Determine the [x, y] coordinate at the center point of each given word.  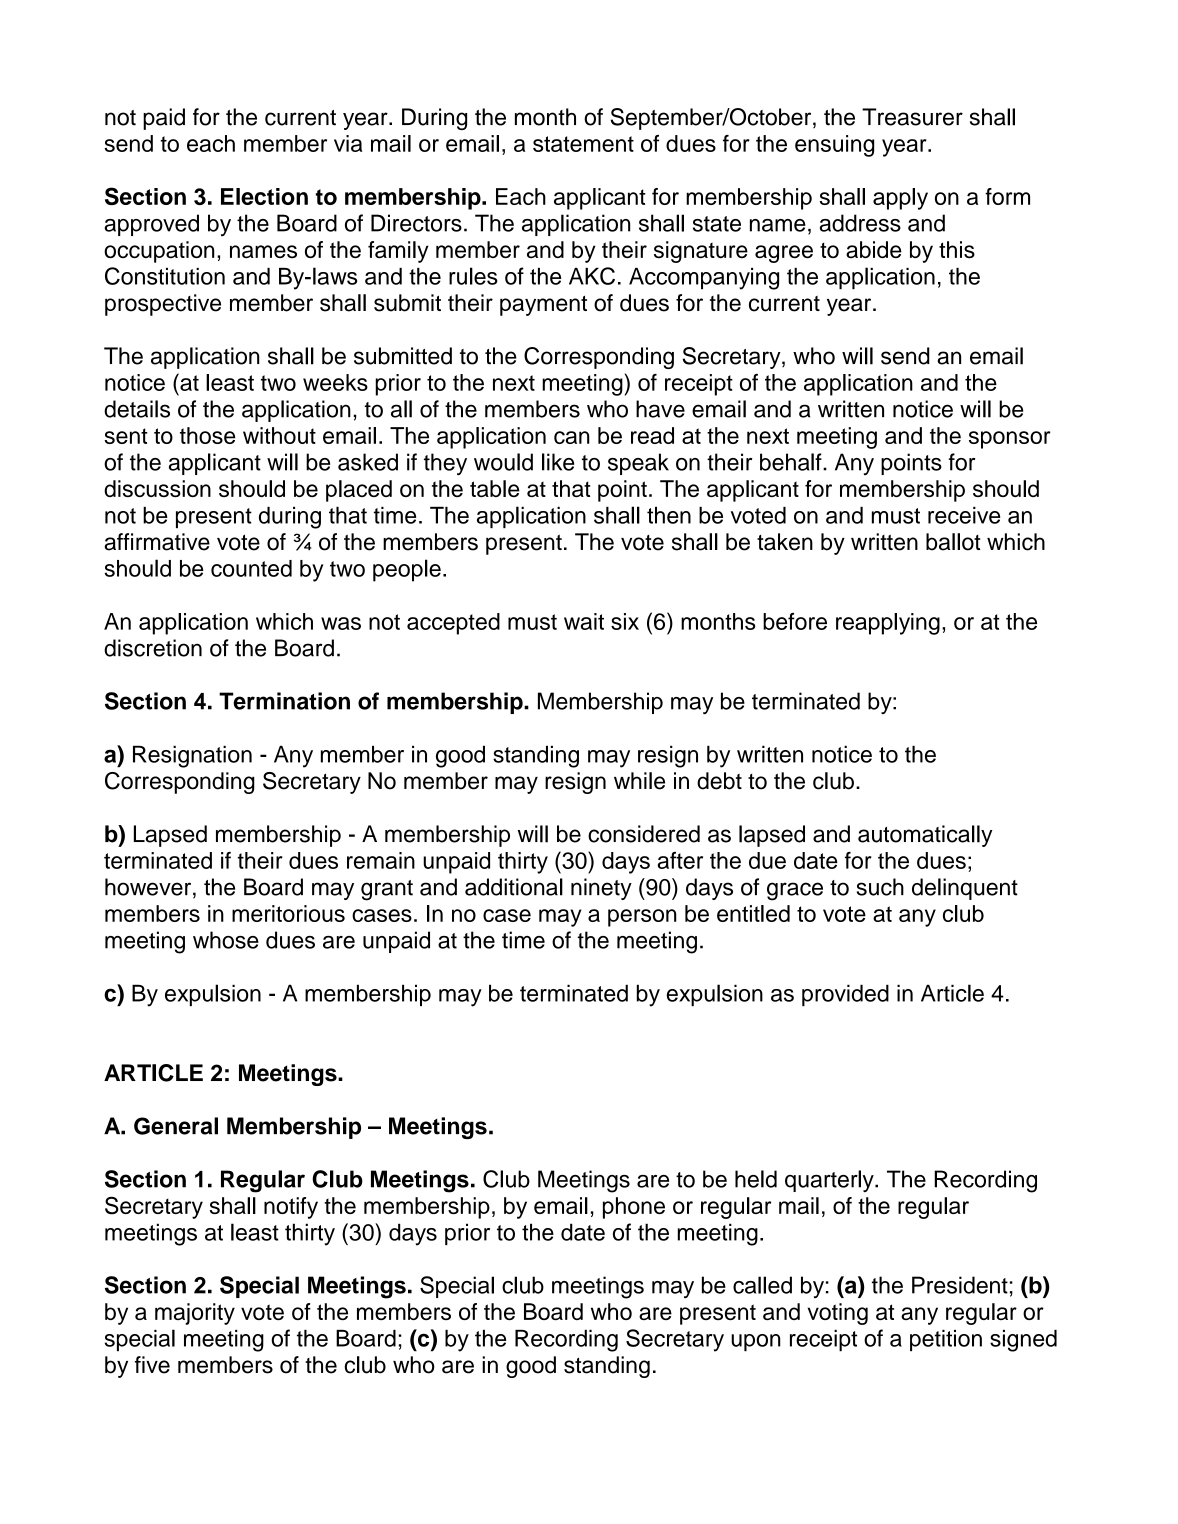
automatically [925, 836]
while [639, 781]
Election [264, 196]
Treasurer [912, 117]
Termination [284, 701]
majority [195, 1314]
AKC [592, 276]
